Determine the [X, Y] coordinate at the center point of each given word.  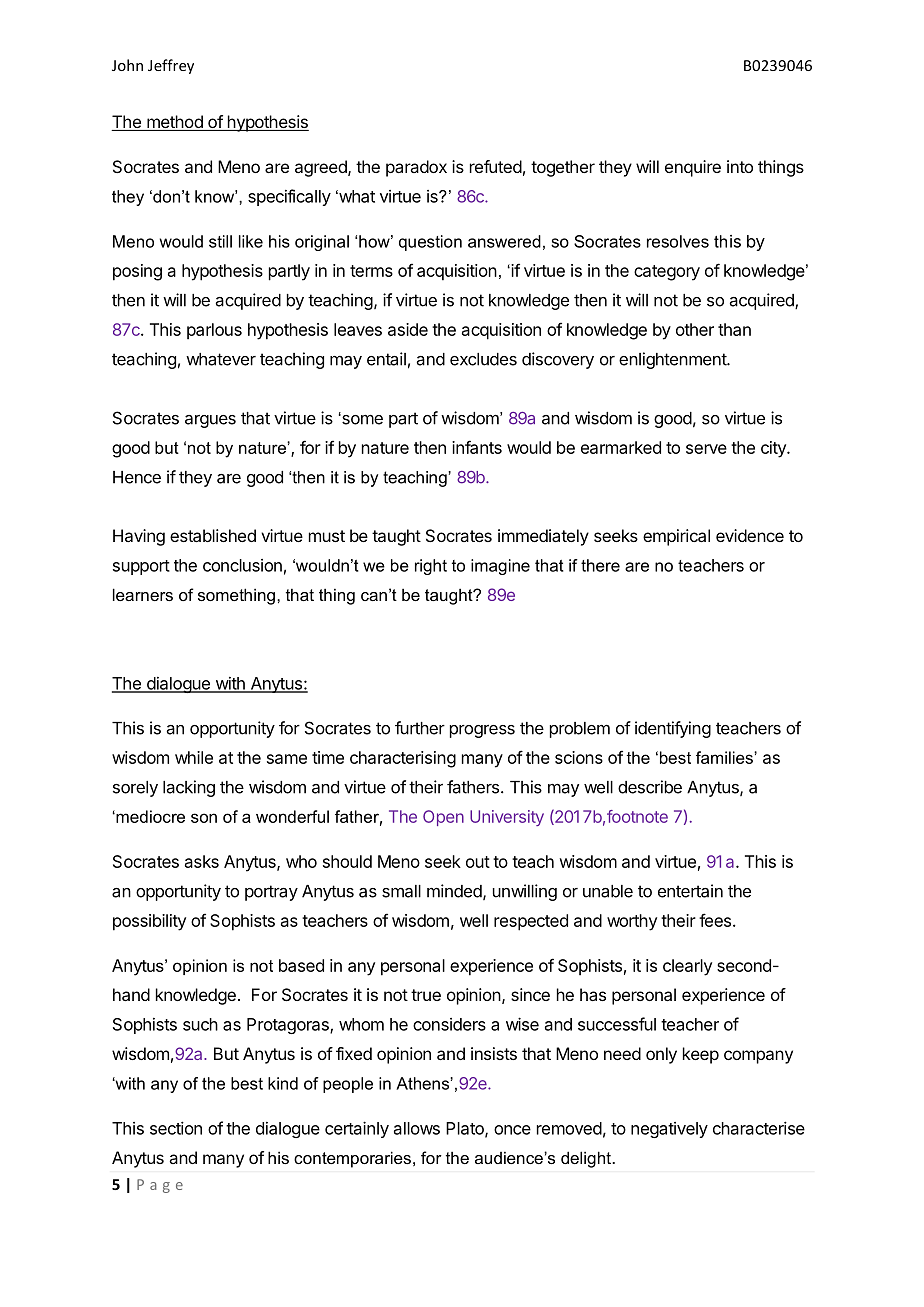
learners [143, 594]
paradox [416, 168]
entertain [690, 891]
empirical [676, 537]
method [175, 123]
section [176, 1128]
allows [417, 1128]
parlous [214, 331]
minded [454, 891]
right [431, 567]
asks [202, 861]
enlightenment [673, 360]
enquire [693, 168]
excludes [483, 359]
